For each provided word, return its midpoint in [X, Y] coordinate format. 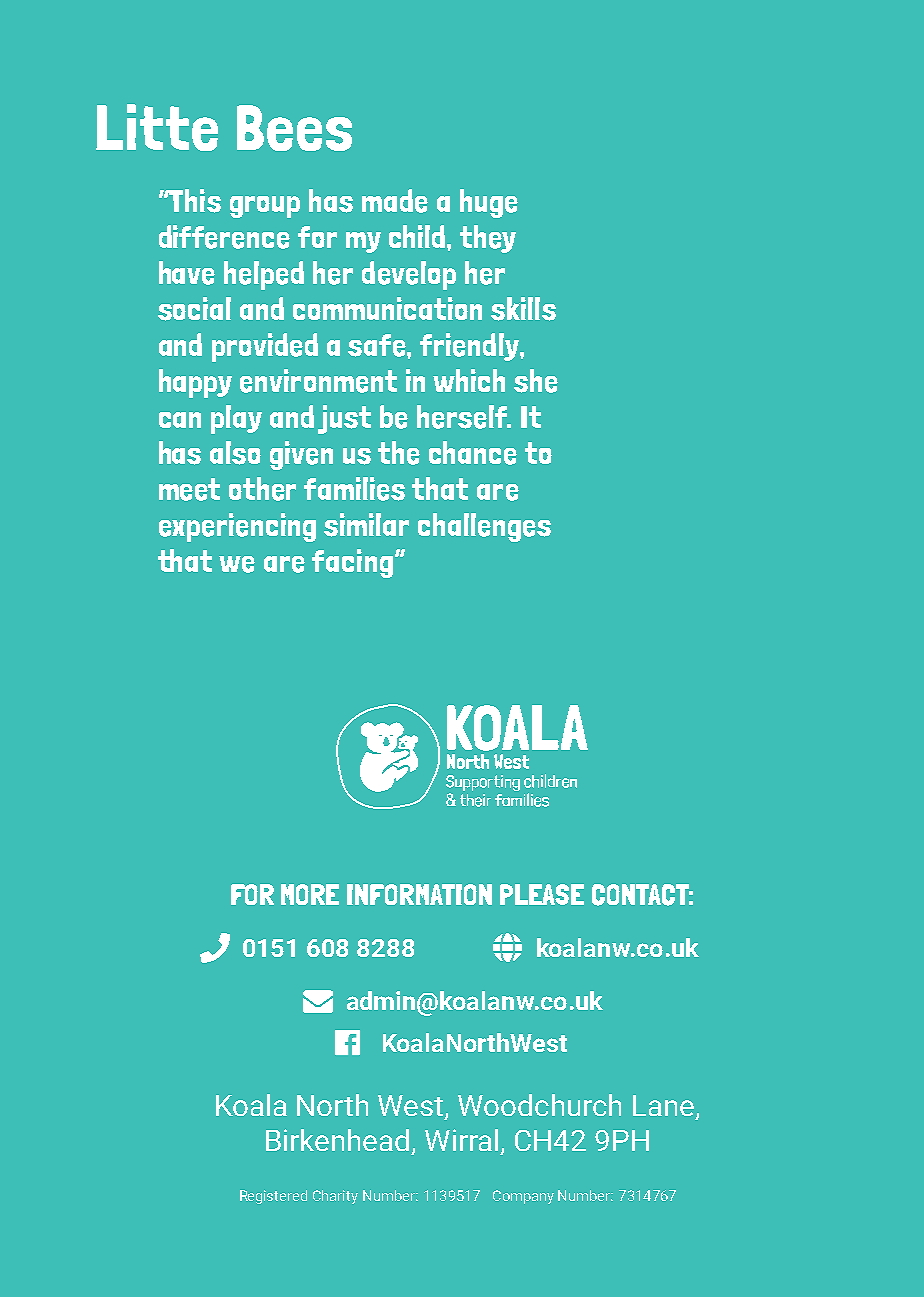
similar [366, 525]
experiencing [237, 527]
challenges [484, 527]
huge [489, 203]
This [194, 201]
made [395, 201]
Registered [273, 1197]
